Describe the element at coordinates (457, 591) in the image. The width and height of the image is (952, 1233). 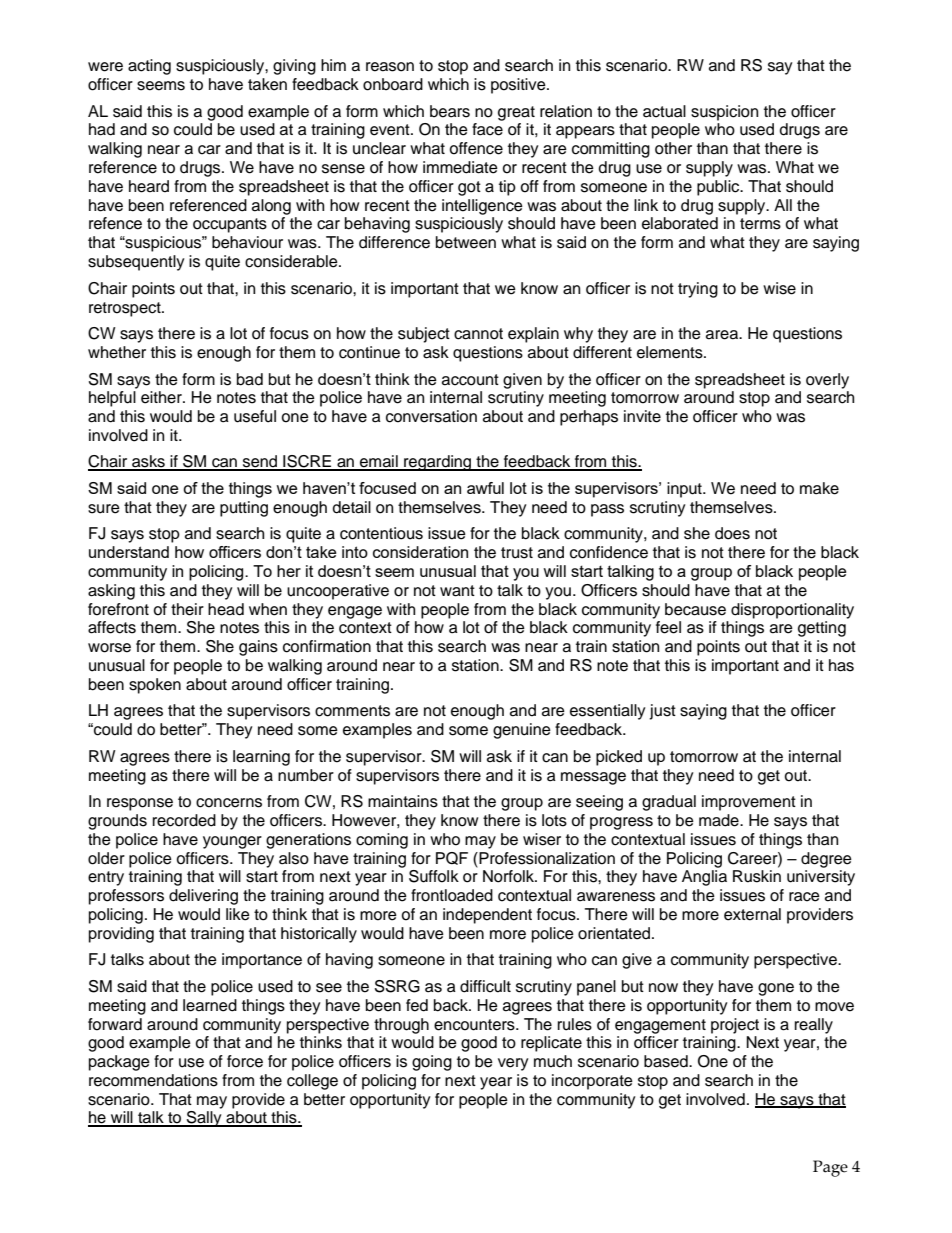
I see `want` at that location.
